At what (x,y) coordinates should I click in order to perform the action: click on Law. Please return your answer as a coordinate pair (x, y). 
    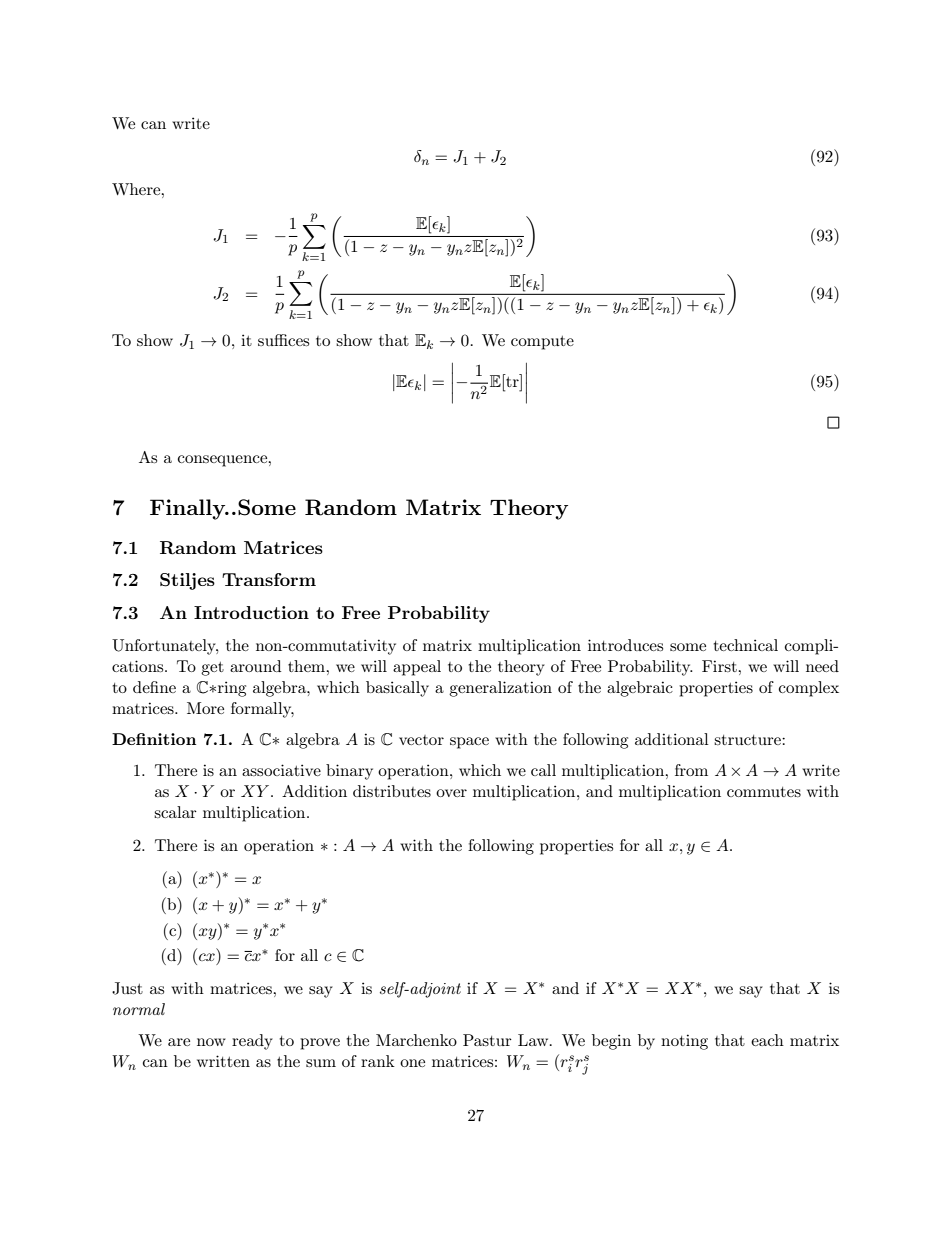
    Looking at the image, I should click on (534, 1040).
